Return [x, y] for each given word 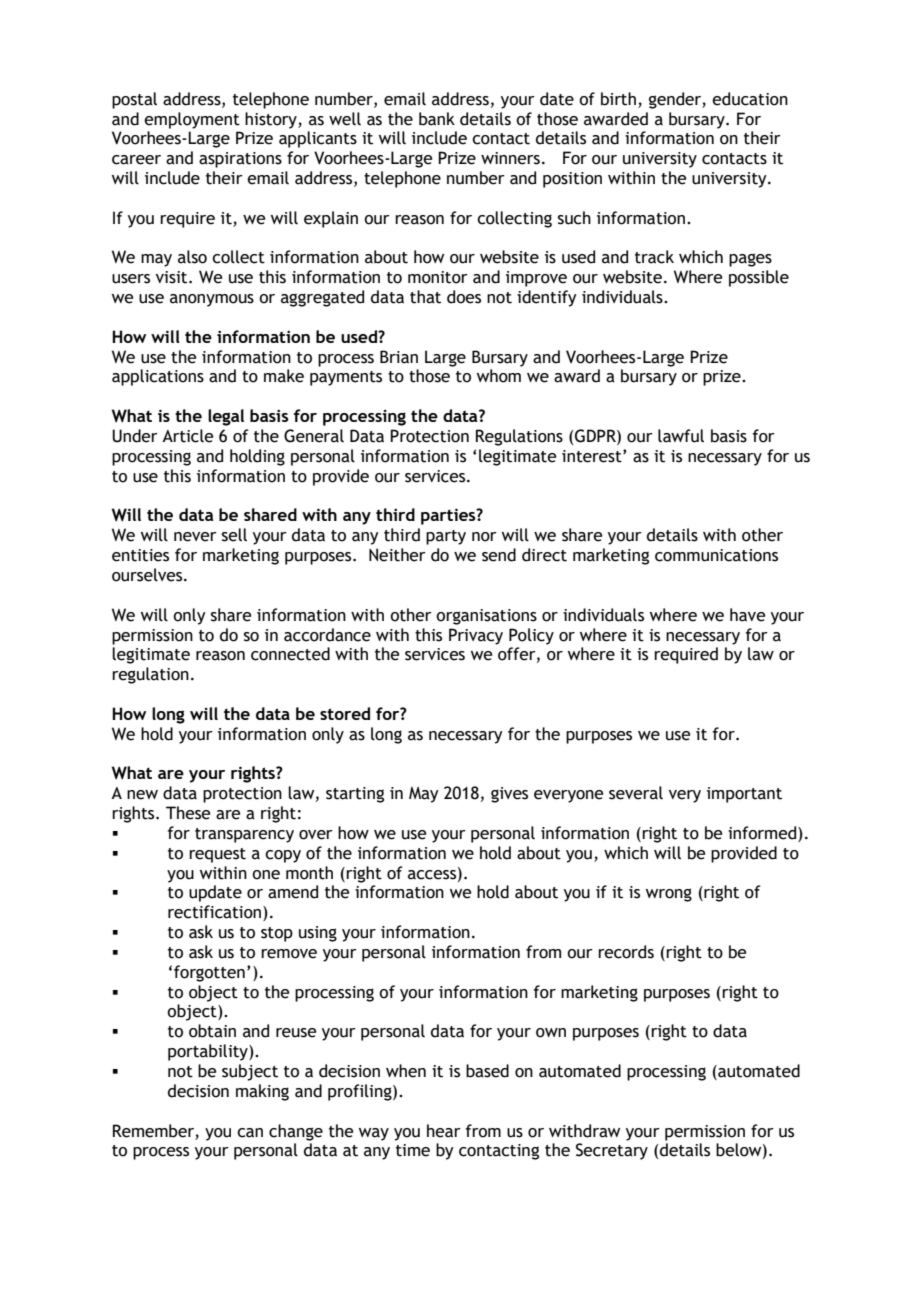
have [747, 615]
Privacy [476, 636]
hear [444, 1131]
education [750, 99]
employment [192, 120]
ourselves [148, 575]
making [262, 1092]
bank [437, 119]
